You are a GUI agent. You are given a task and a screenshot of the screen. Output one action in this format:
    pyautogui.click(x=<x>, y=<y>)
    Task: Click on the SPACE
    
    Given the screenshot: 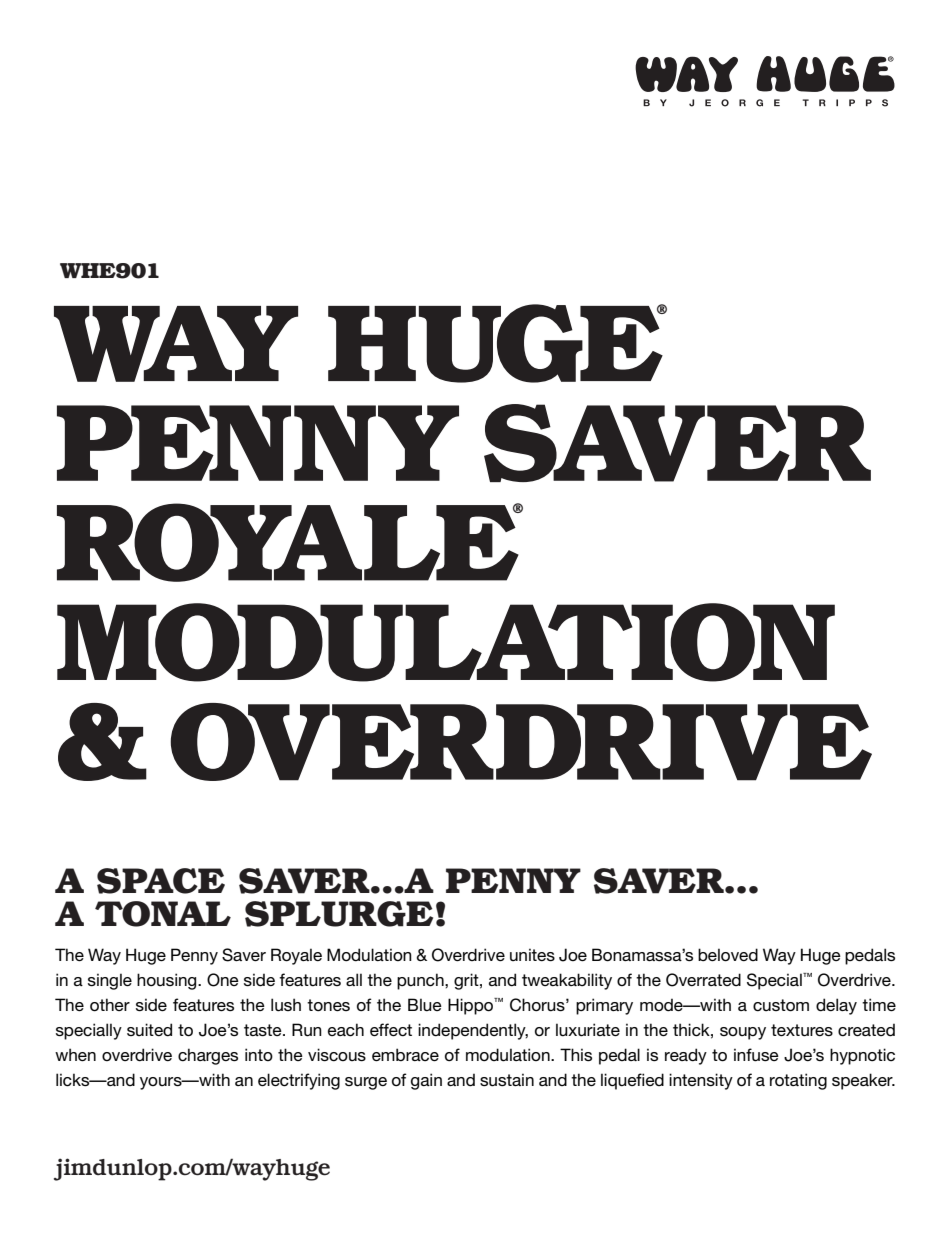 What is the action you would take?
    pyautogui.click(x=161, y=881)
